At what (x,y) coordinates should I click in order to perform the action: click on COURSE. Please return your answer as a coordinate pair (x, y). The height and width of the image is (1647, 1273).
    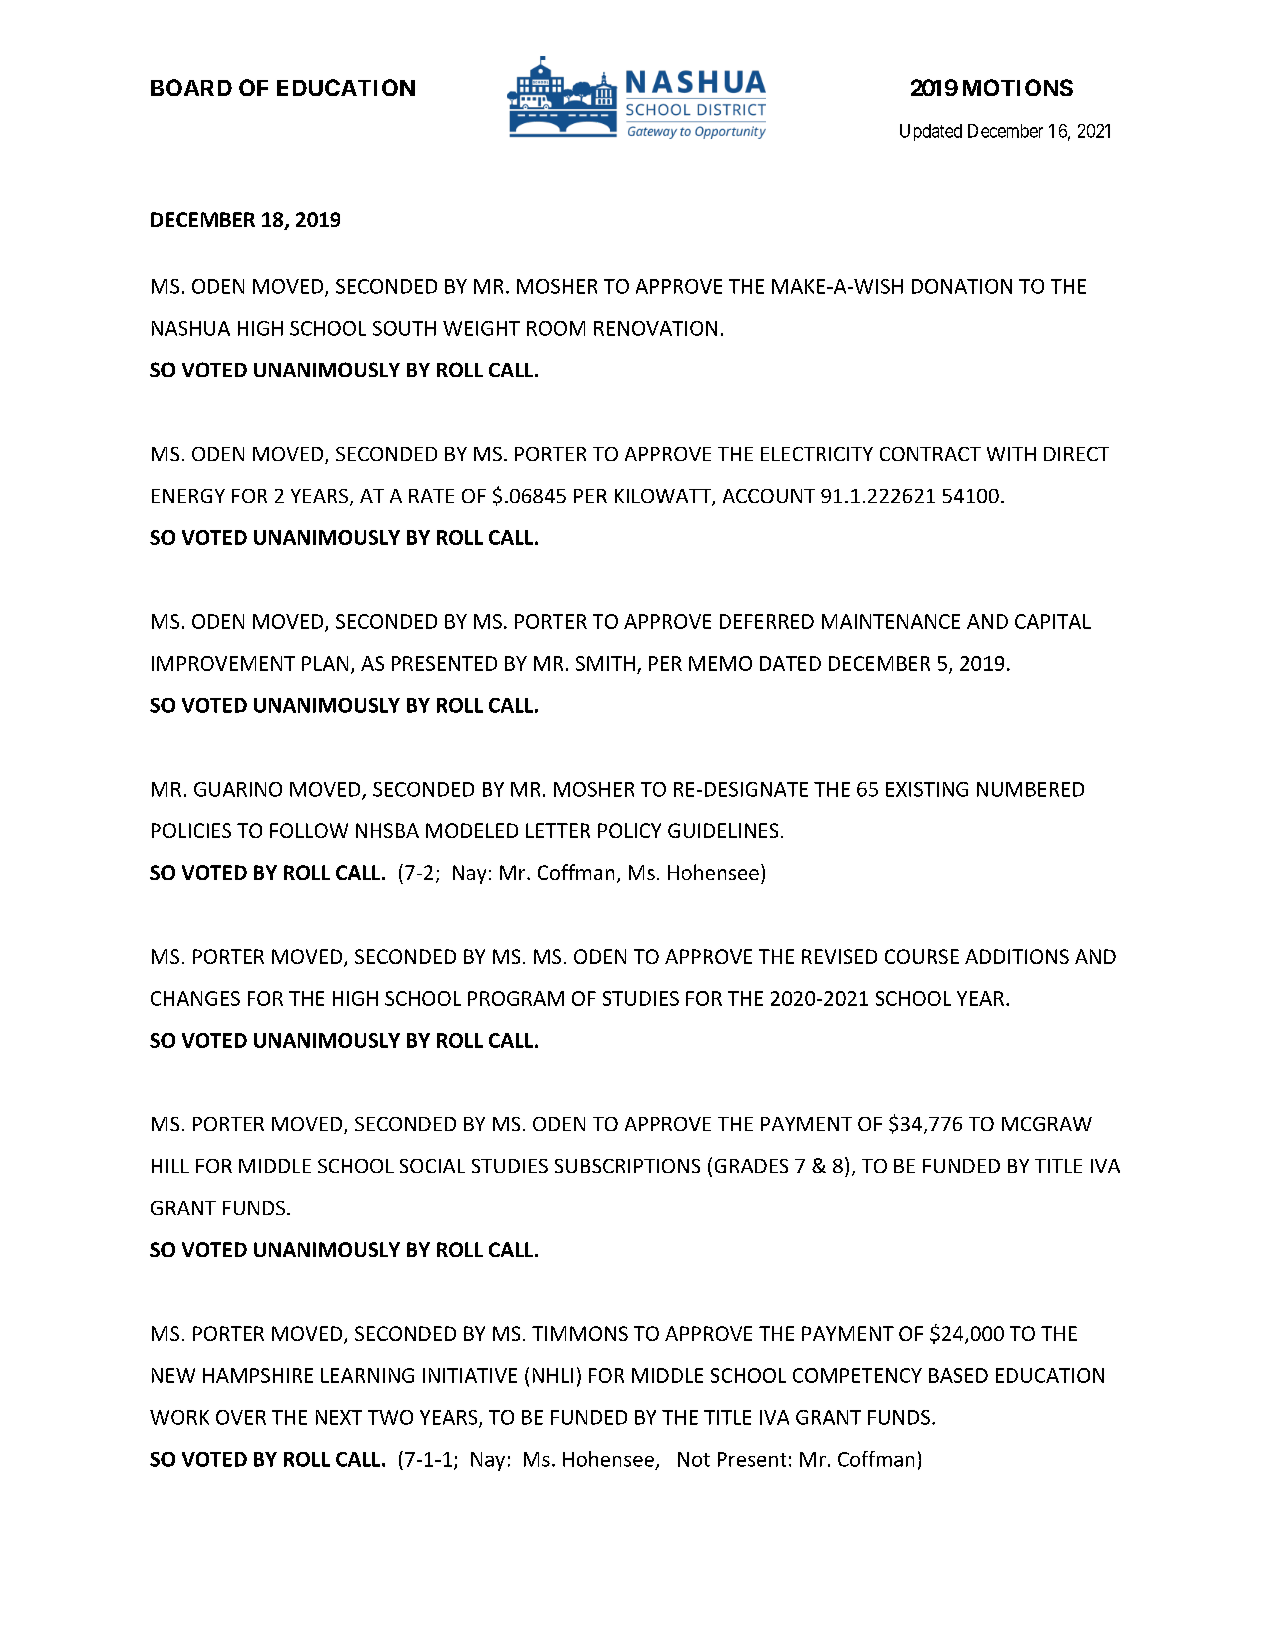
    Looking at the image, I should click on (922, 956).
